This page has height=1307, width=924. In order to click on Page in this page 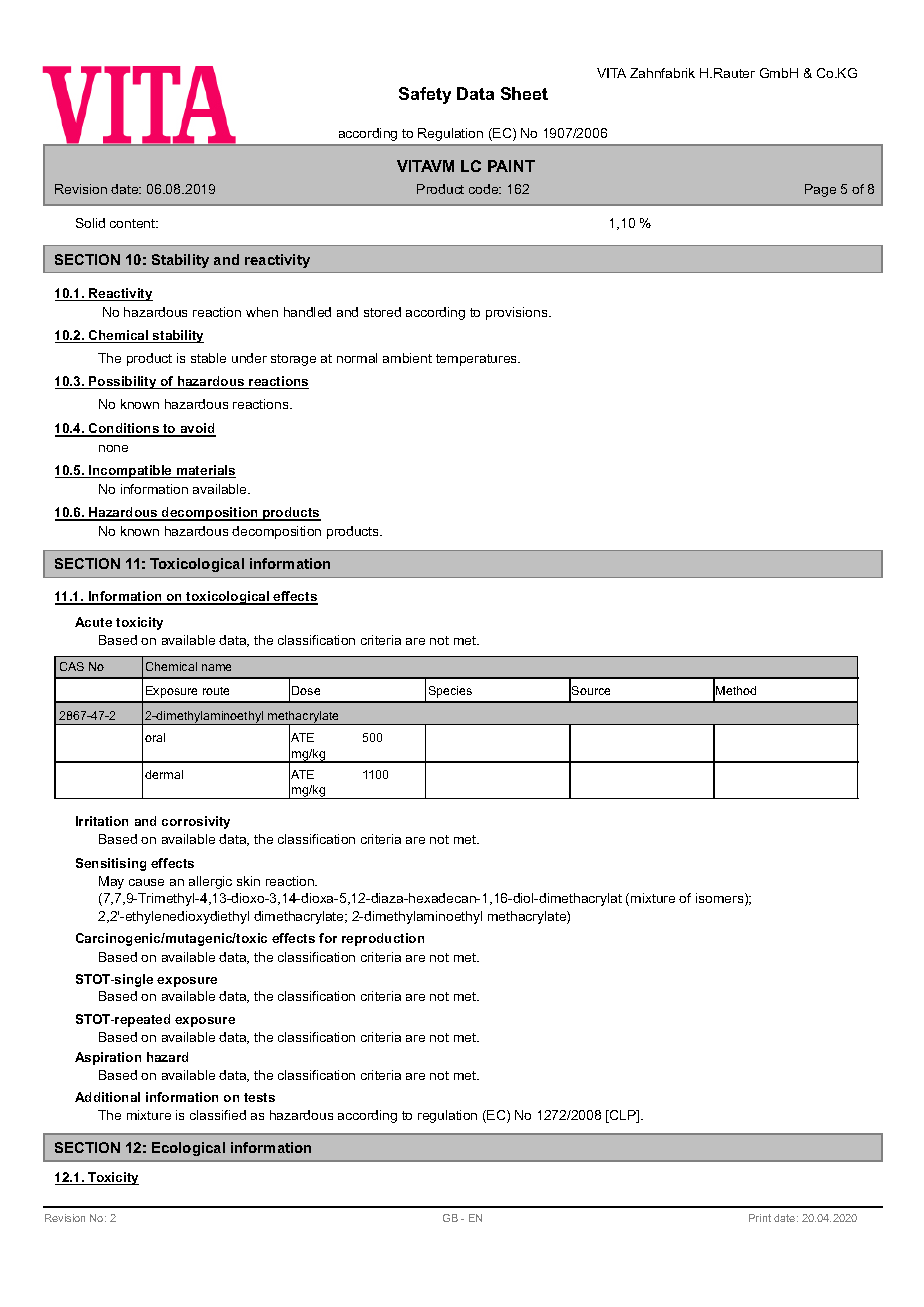, I will do `click(820, 190)`.
